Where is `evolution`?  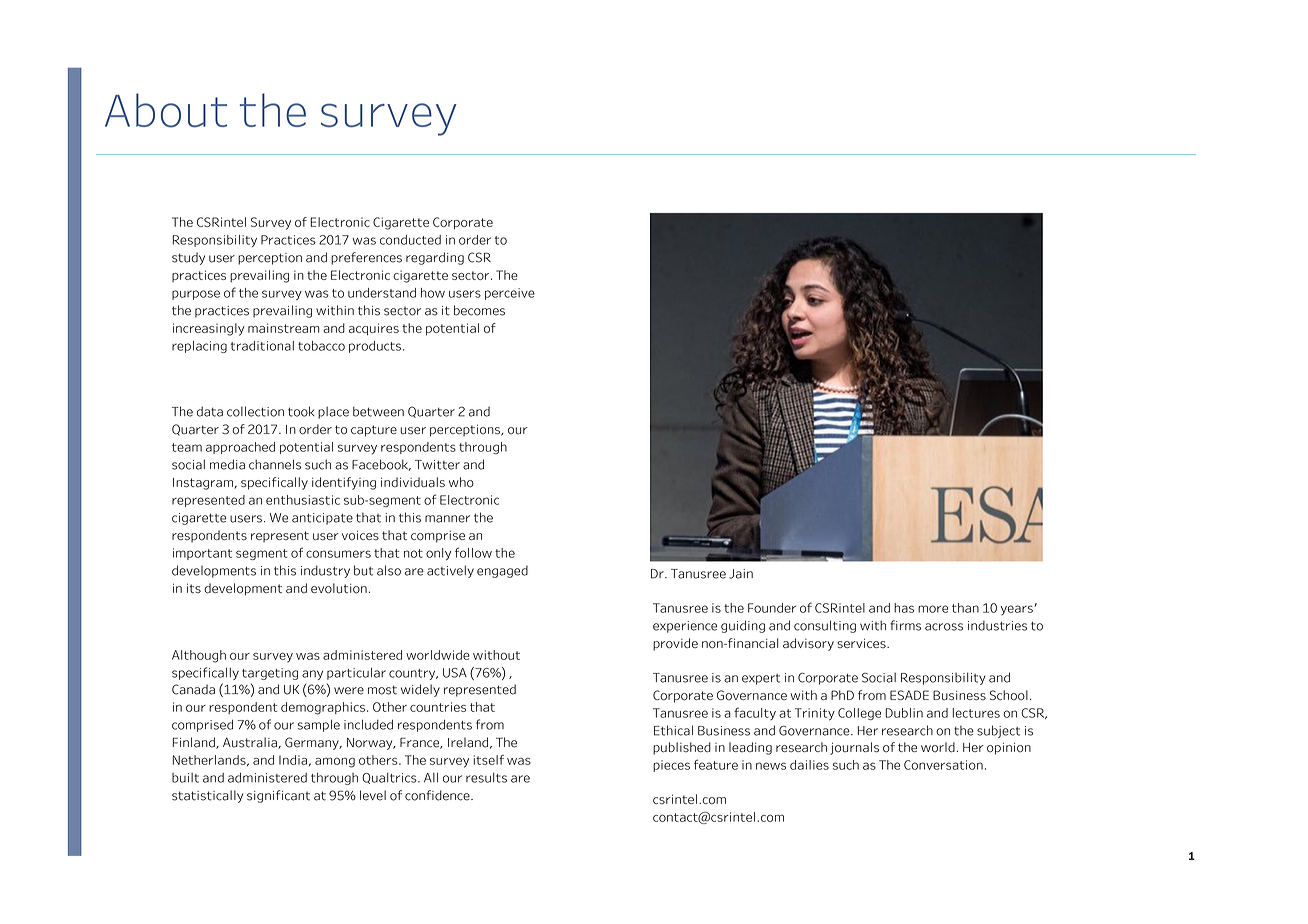
evolution is located at coordinates (339, 588).
